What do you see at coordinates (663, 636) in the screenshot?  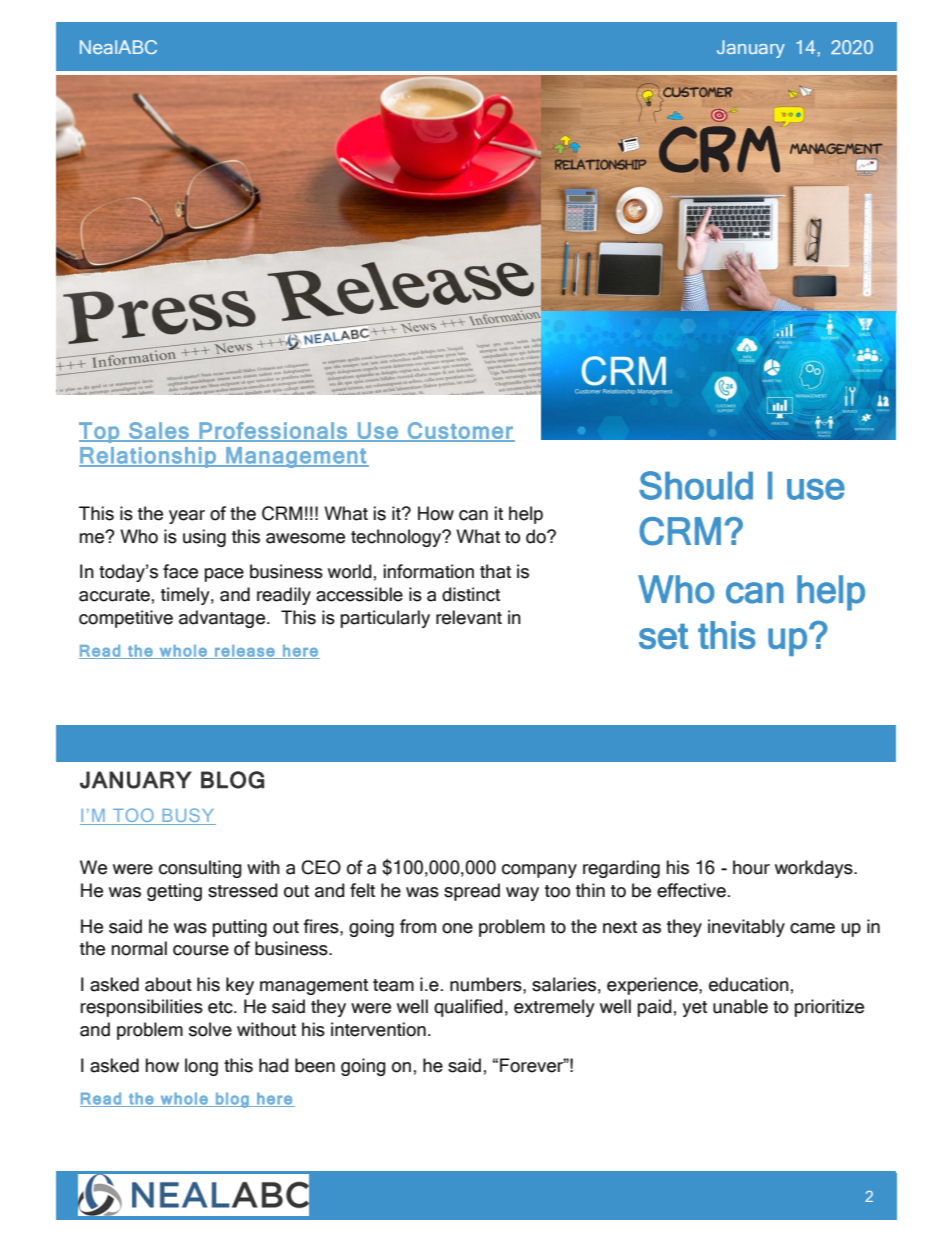 I see `set` at bounding box center [663, 636].
